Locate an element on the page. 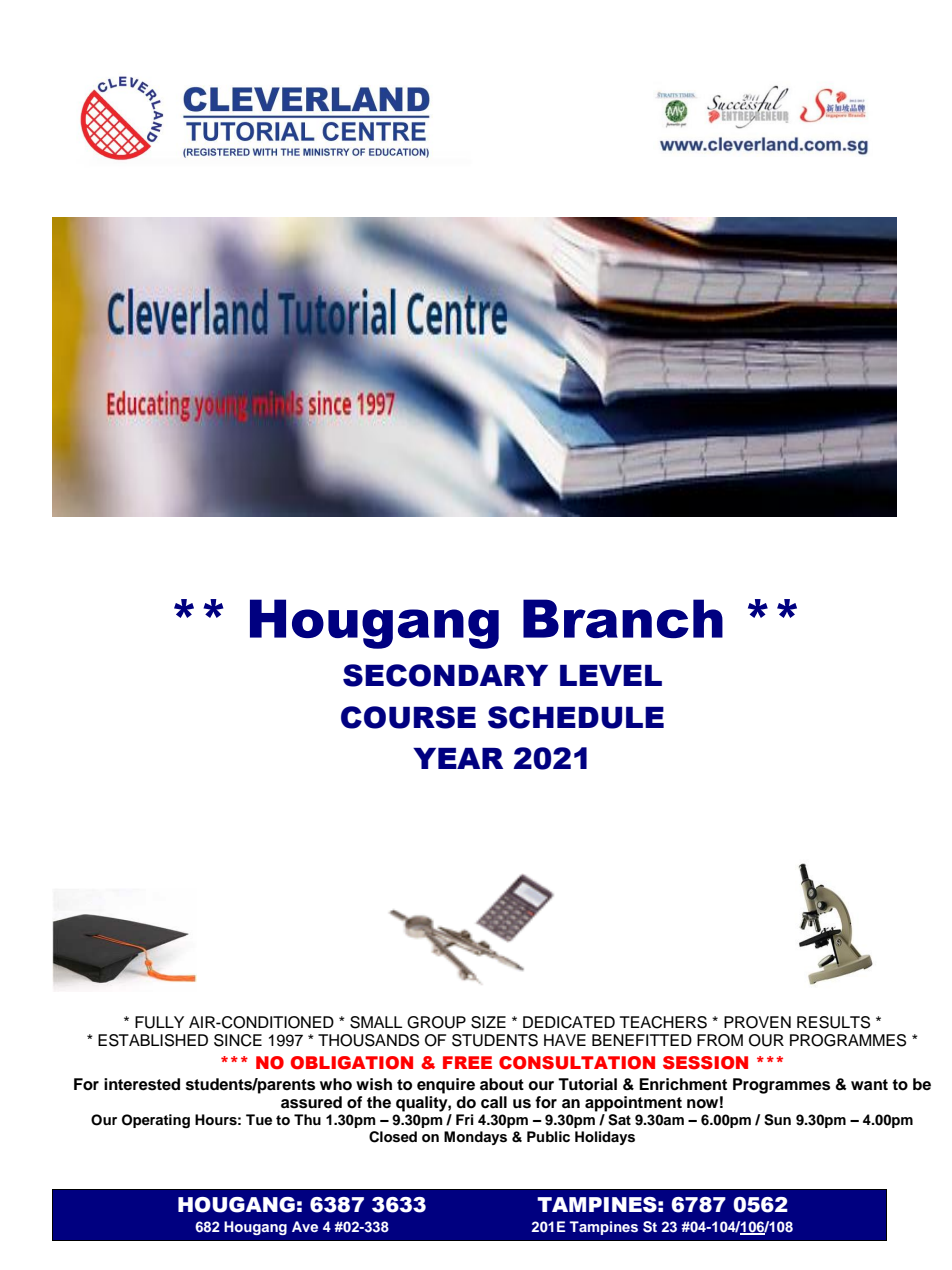 The width and height of the document is (952, 1270). SECONDARY is located at coordinates (445, 675).
